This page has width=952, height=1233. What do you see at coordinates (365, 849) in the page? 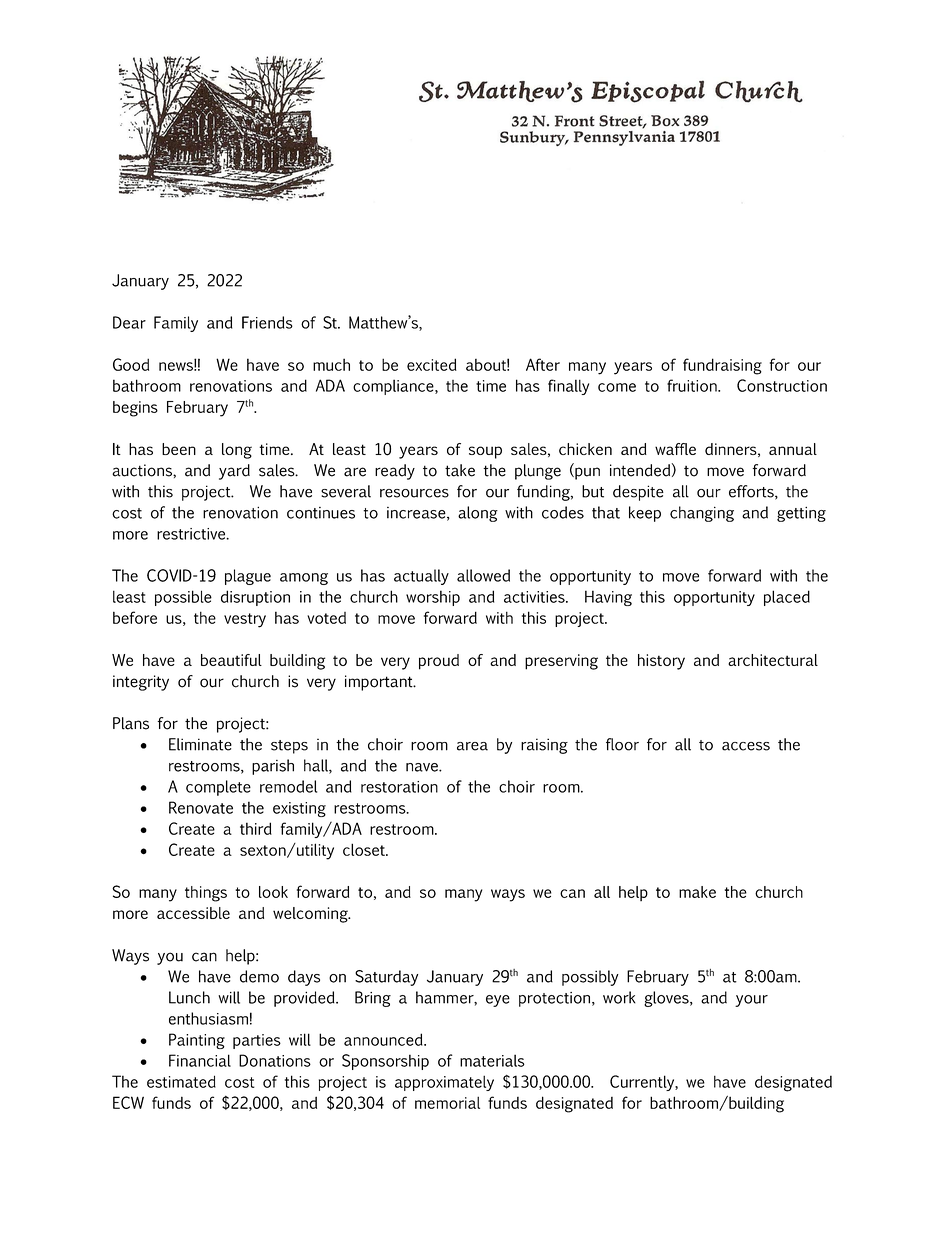
I see `closet` at bounding box center [365, 849].
